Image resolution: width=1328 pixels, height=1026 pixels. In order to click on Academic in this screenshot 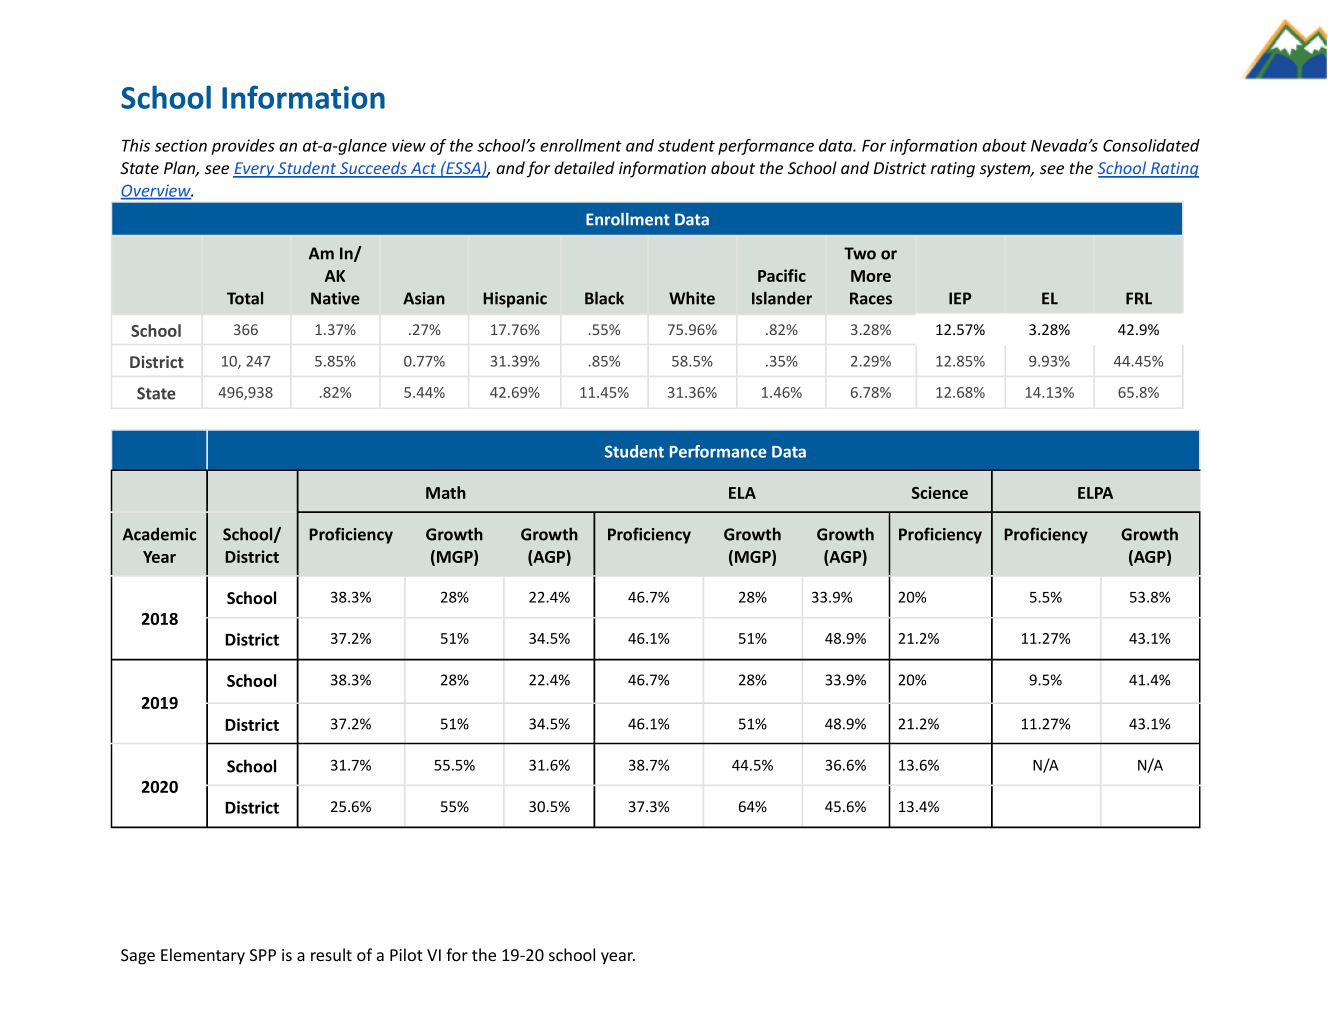, I will do `click(159, 534)`.
